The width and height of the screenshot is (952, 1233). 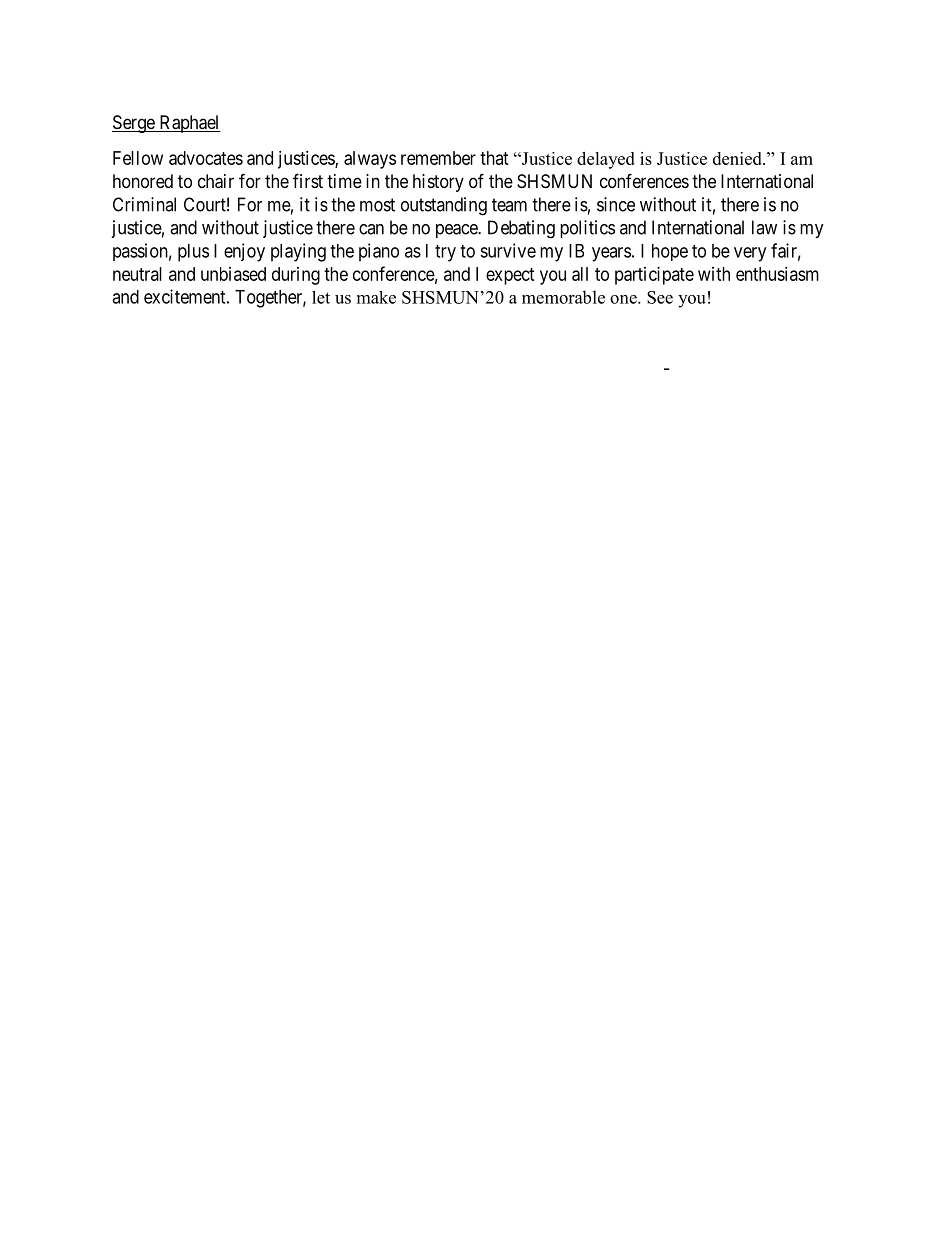 I want to click on plus, so click(x=193, y=253).
